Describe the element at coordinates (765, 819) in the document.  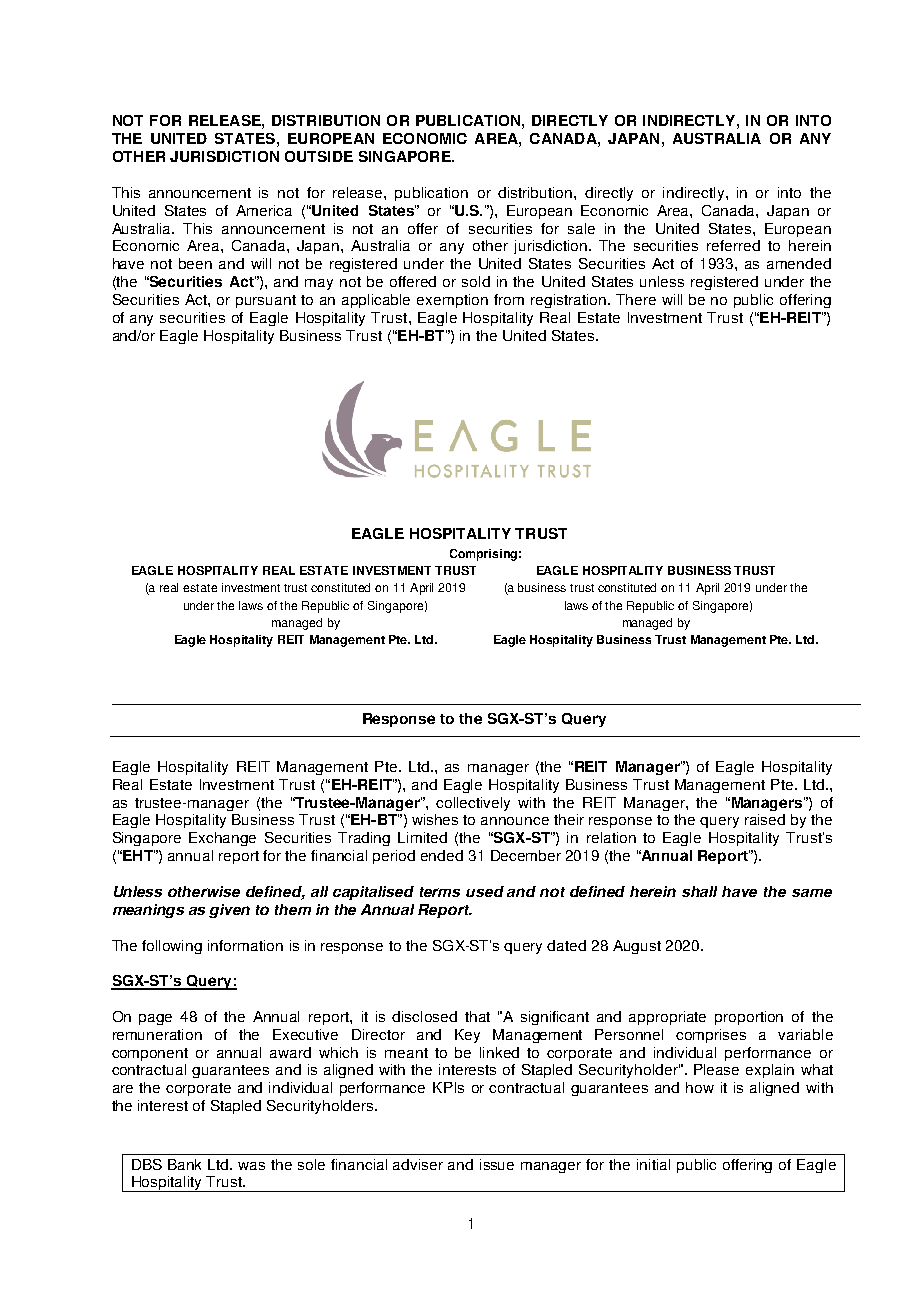
I see `raised` at that location.
